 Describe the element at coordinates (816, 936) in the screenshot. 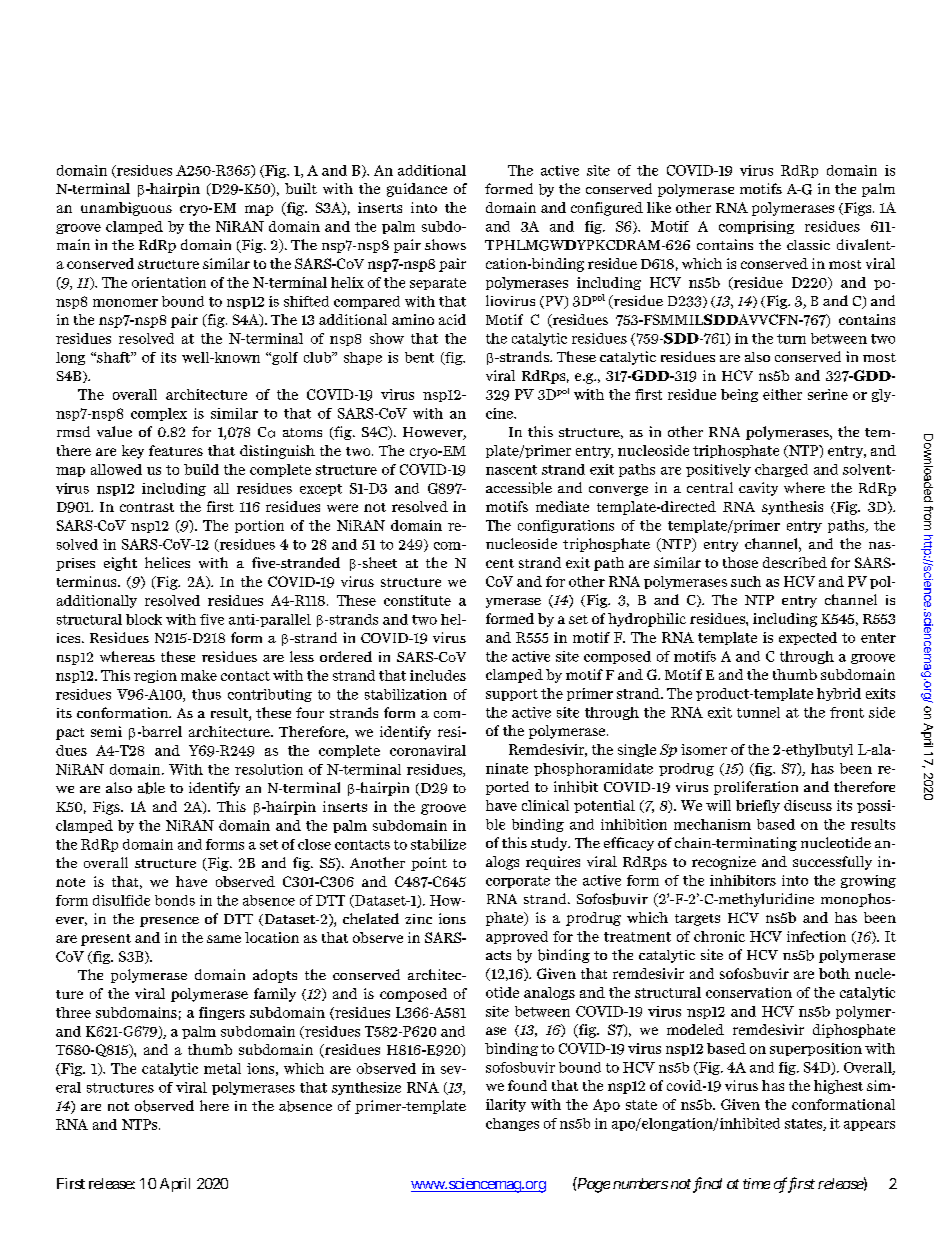

I see `infection` at that location.
